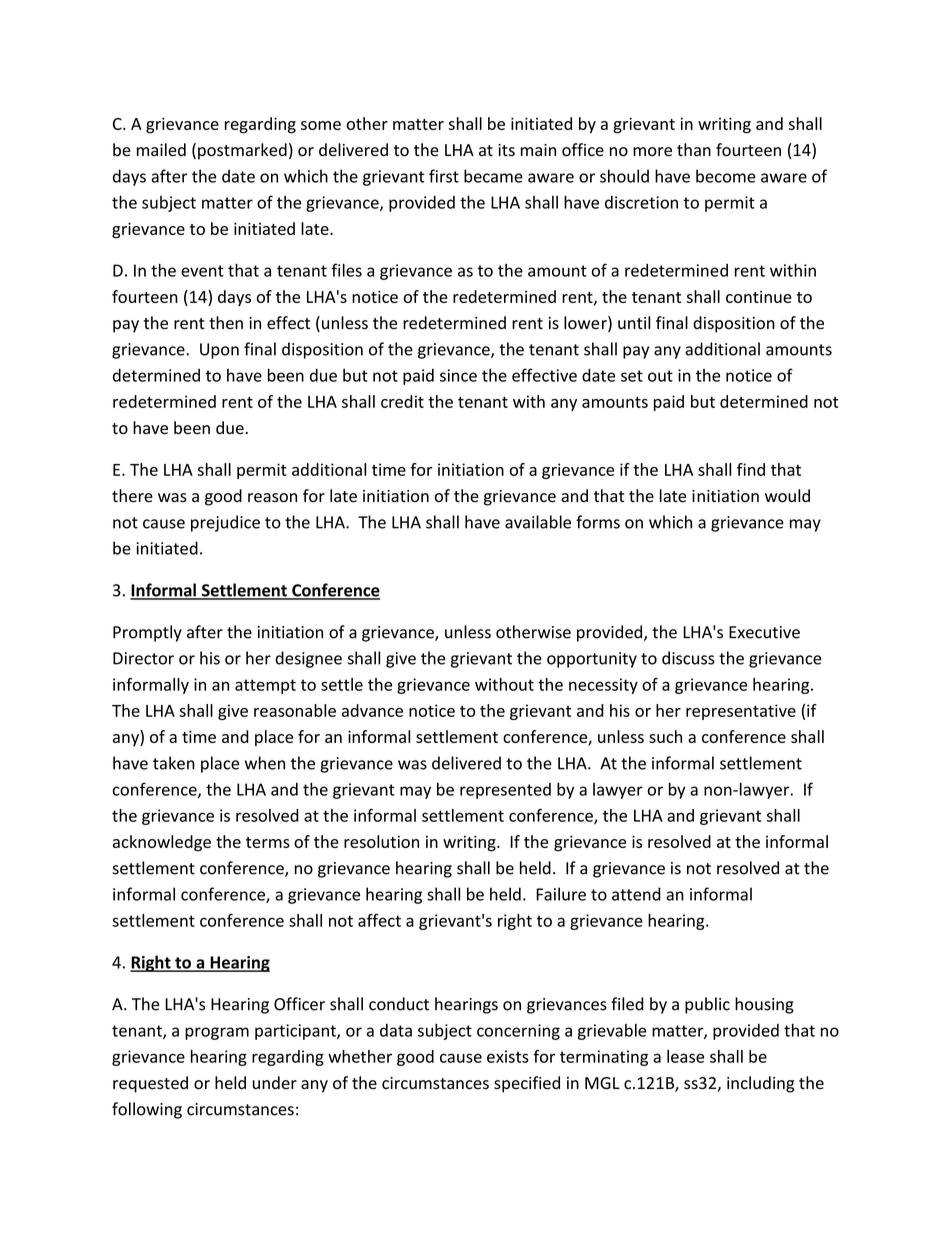  What do you see at coordinates (592, 660) in the document?
I see `opportunity` at bounding box center [592, 660].
